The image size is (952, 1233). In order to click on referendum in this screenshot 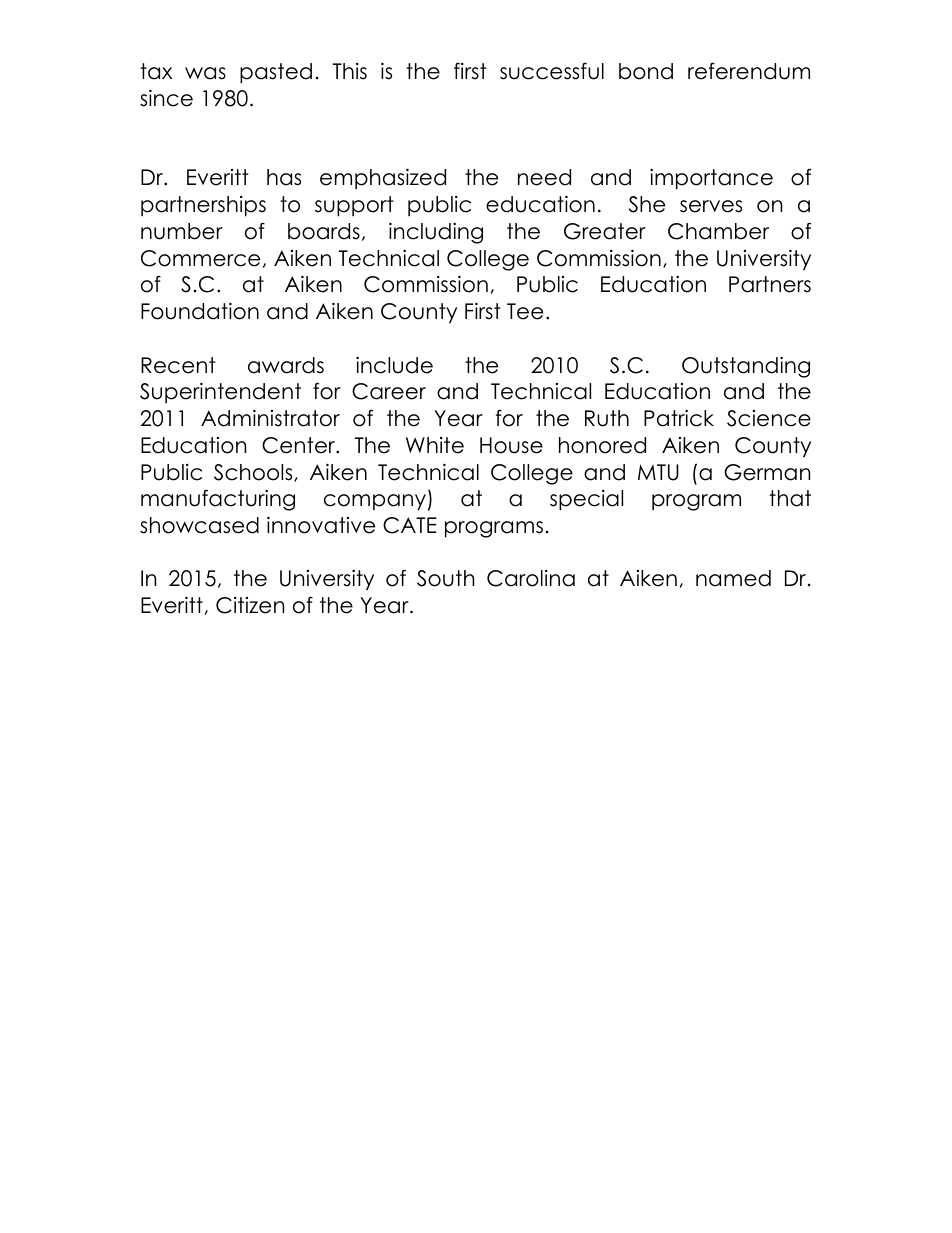, I will do `click(749, 71)`.
